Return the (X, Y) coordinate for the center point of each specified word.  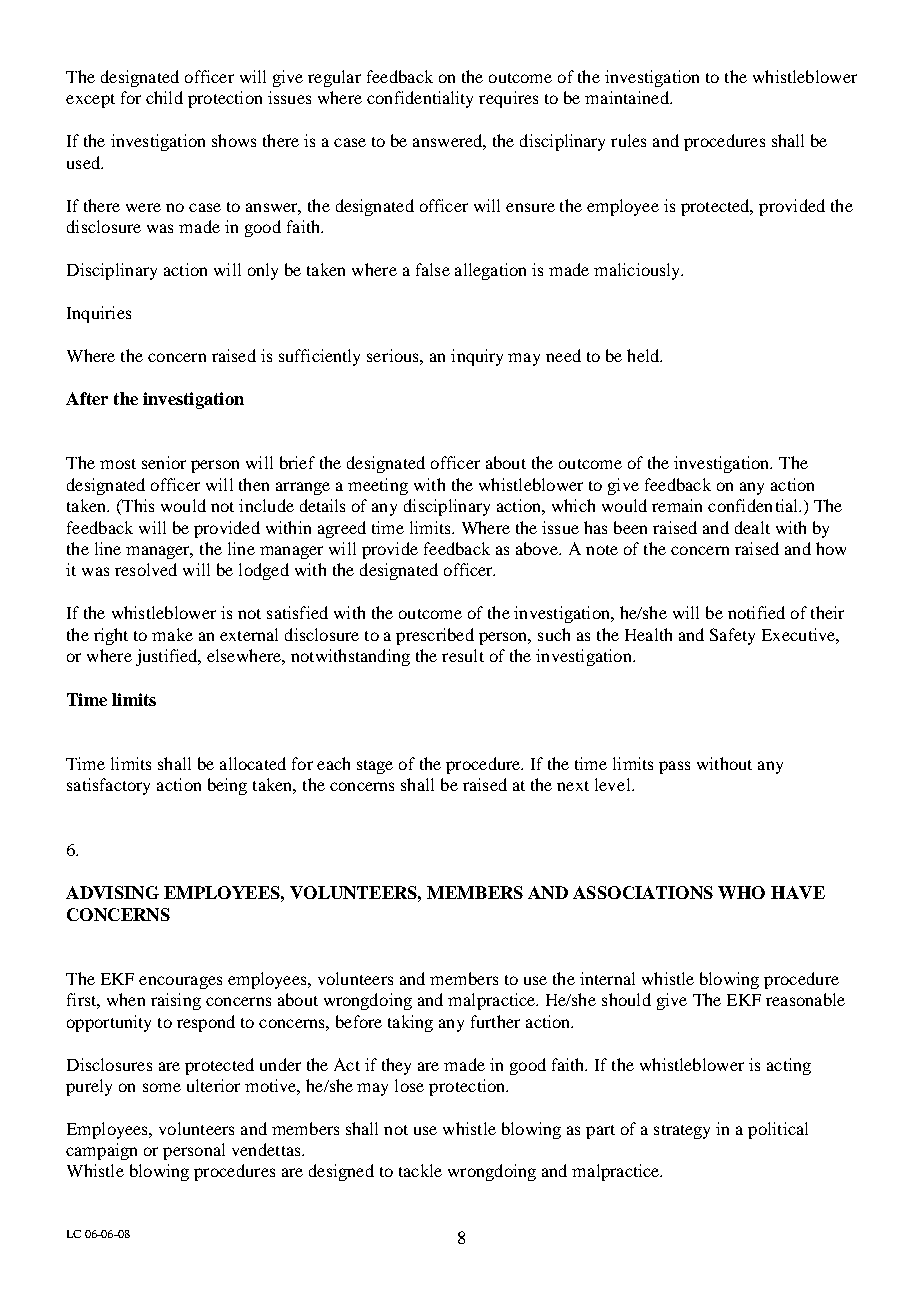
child (164, 97)
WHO (741, 892)
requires (508, 99)
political (778, 1130)
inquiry (477, 357)
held (644, 355)
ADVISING (112, 892)
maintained (628, 97)
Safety (732, 636)
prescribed (435, 636)
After (87, 398)
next (573, 786)
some (162, 1087)
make (172, 634)
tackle (420, 1170)
